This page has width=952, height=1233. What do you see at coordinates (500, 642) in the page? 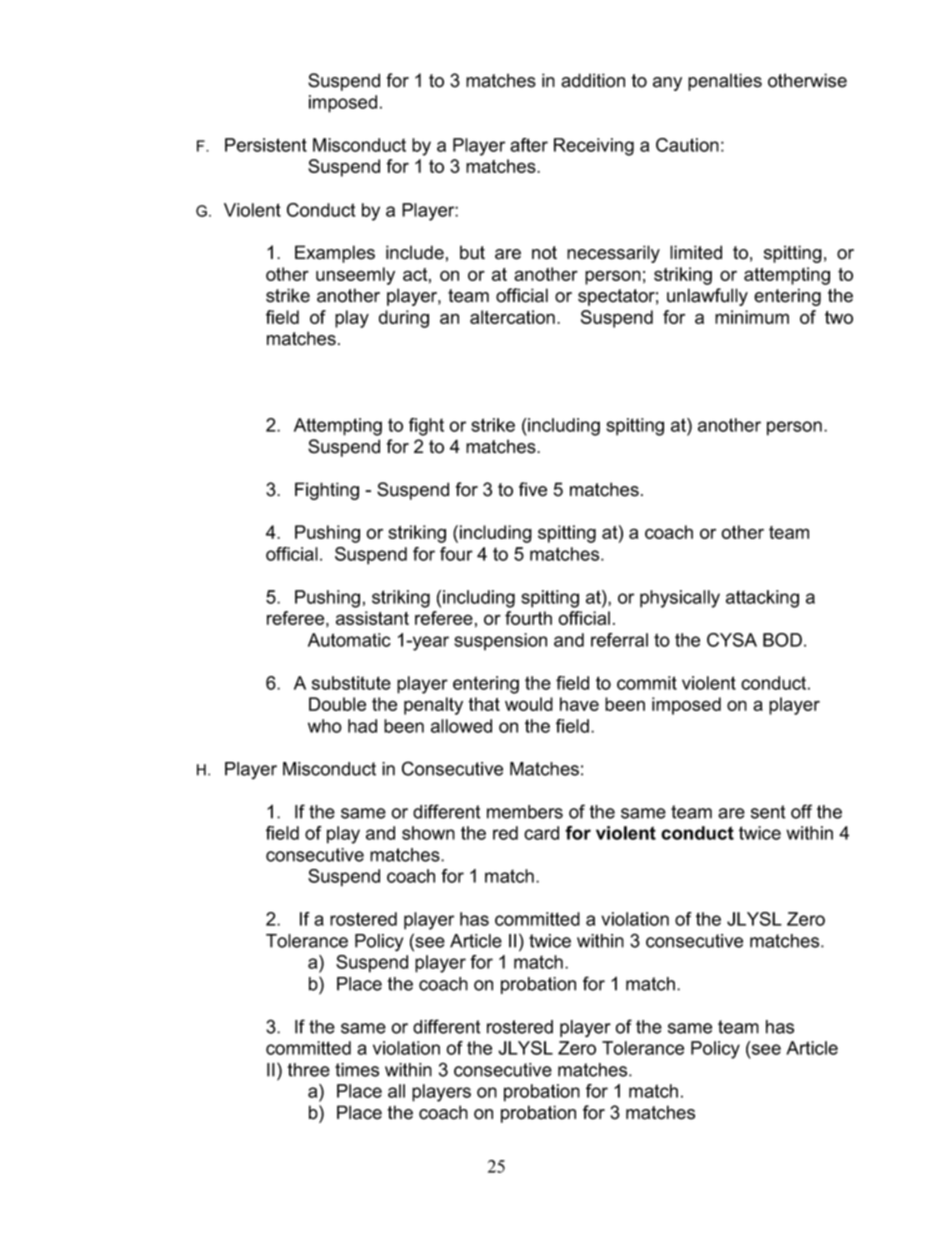
I see `suspension` at bounding box center [500, 642].
